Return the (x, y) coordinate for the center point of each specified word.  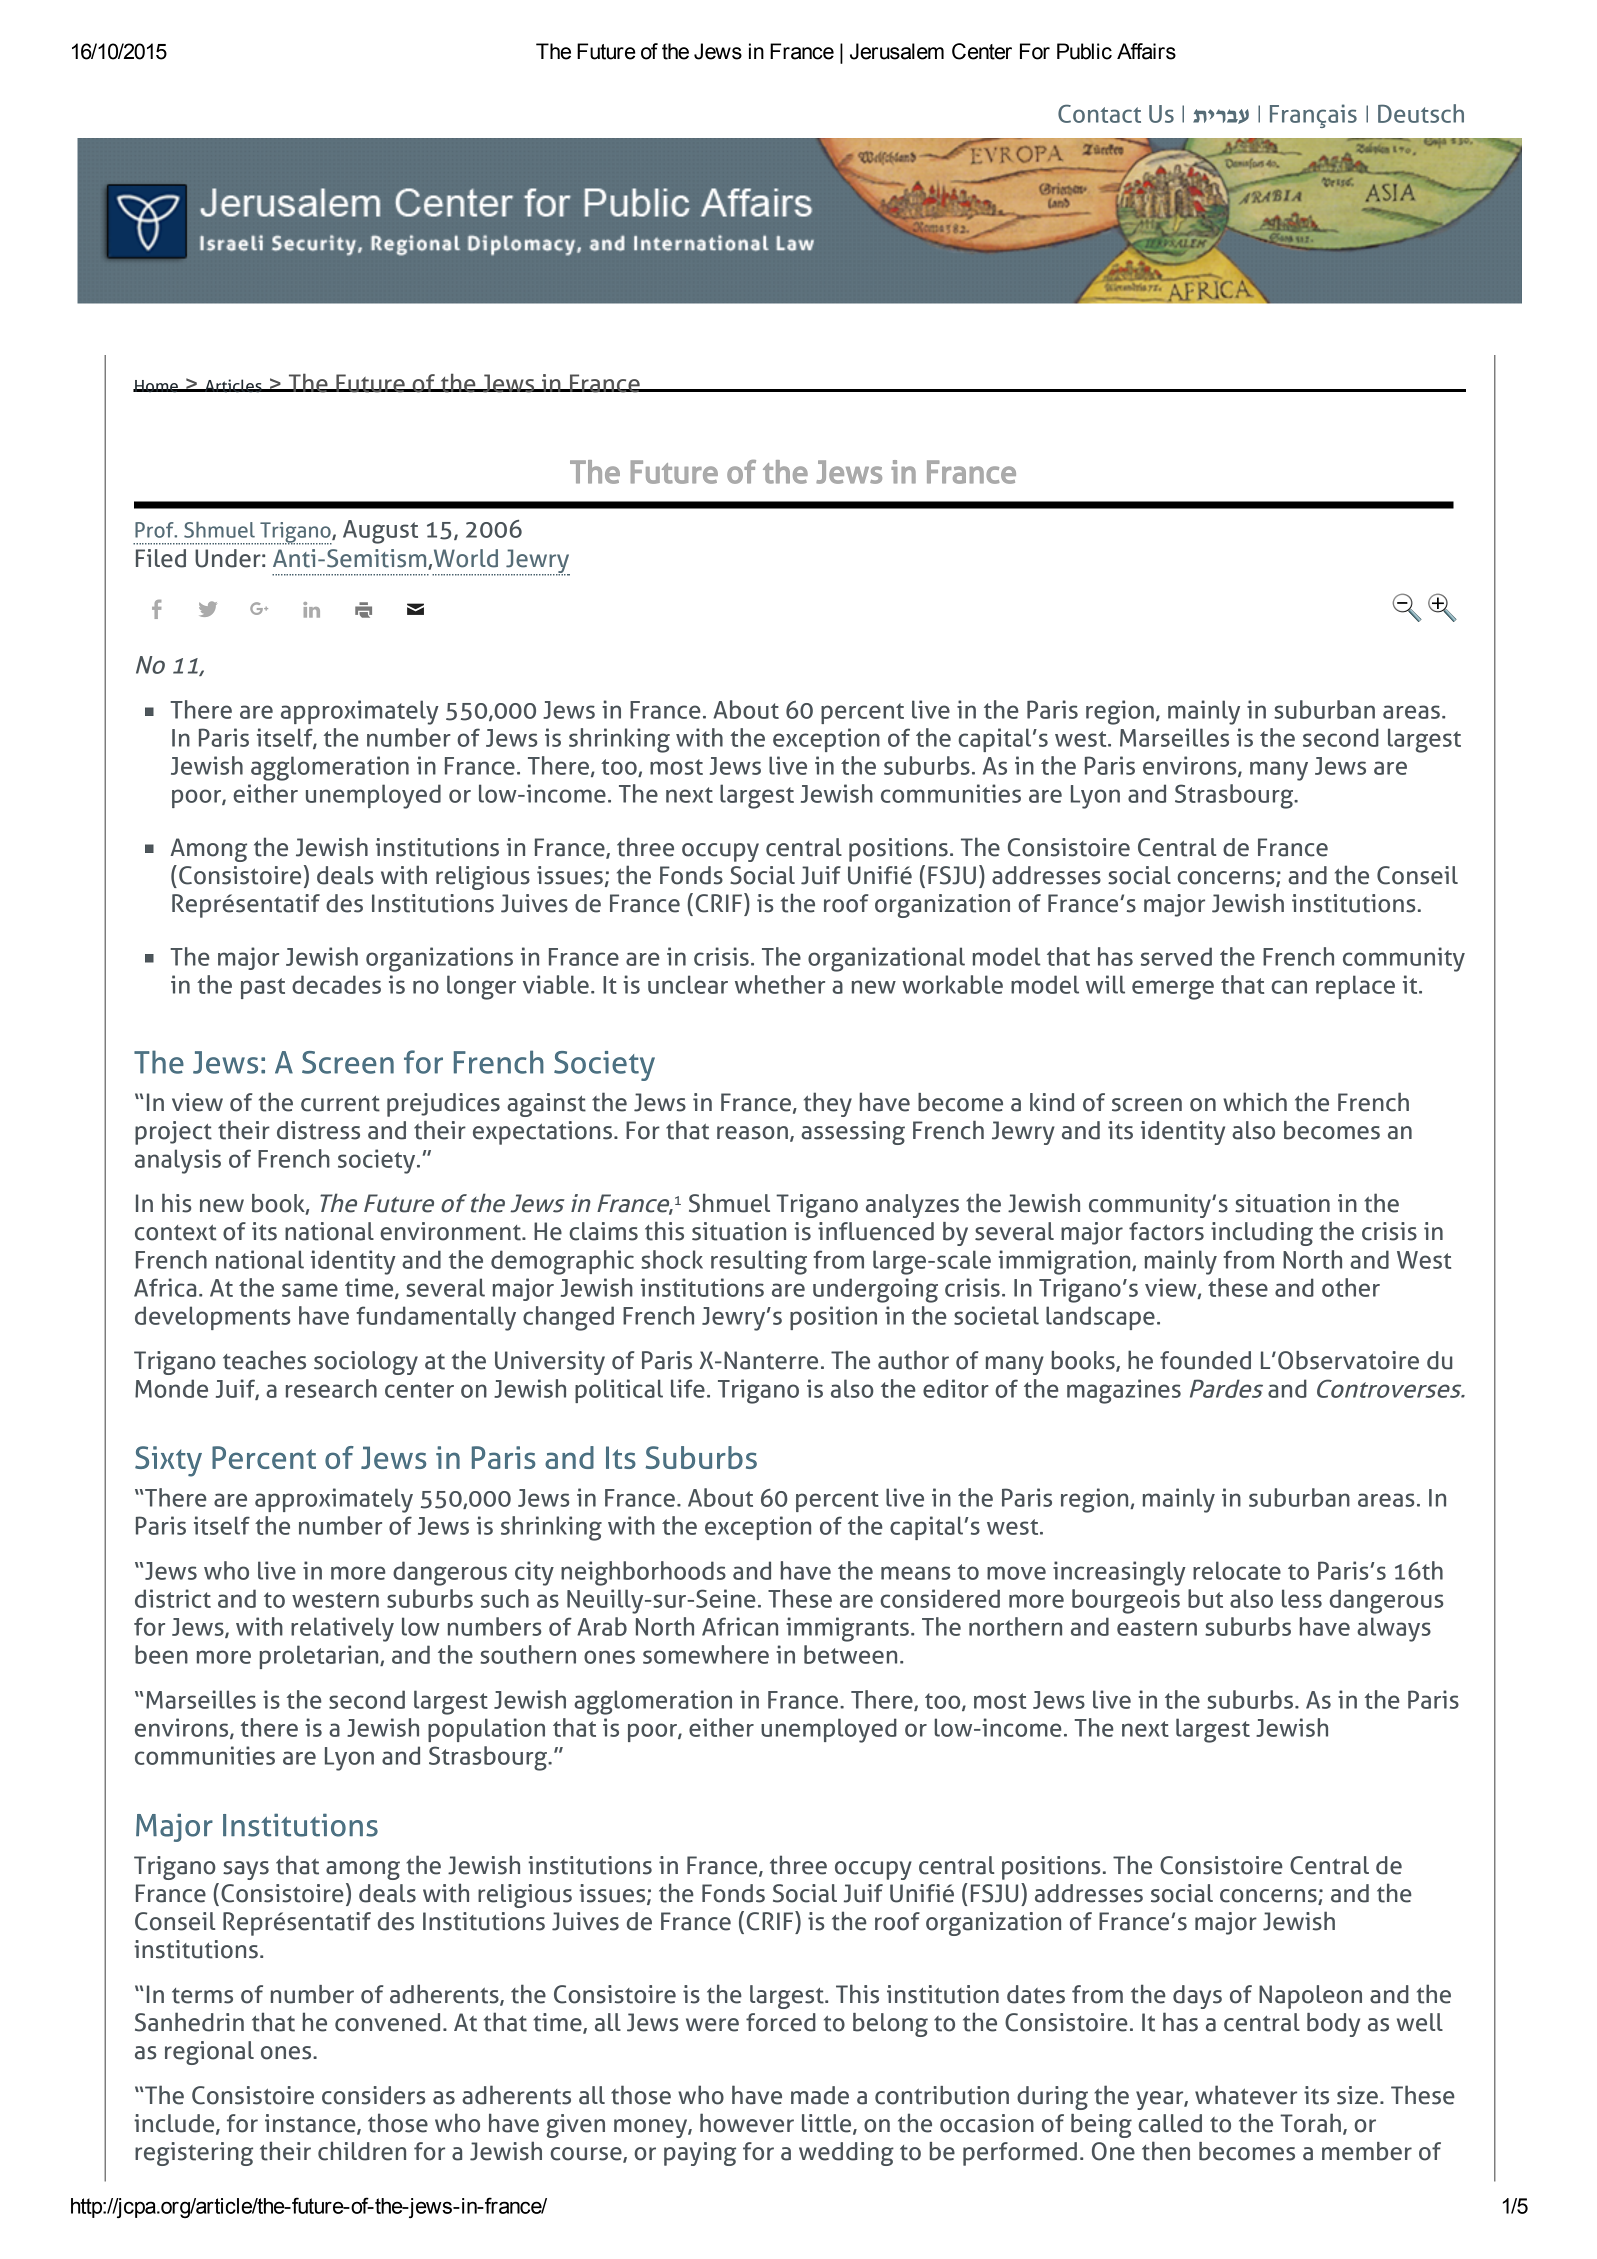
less (1302, 1598)
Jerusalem (897, 51)
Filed (161, 558)
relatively (342, 1629)
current (340, 1104)
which (1255, 1102)
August (380, 532)
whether (780, 984)
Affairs (1146, 51)
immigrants (847, 1629)
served (1176, 956)
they (828, 1104)
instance (311, 2124)
